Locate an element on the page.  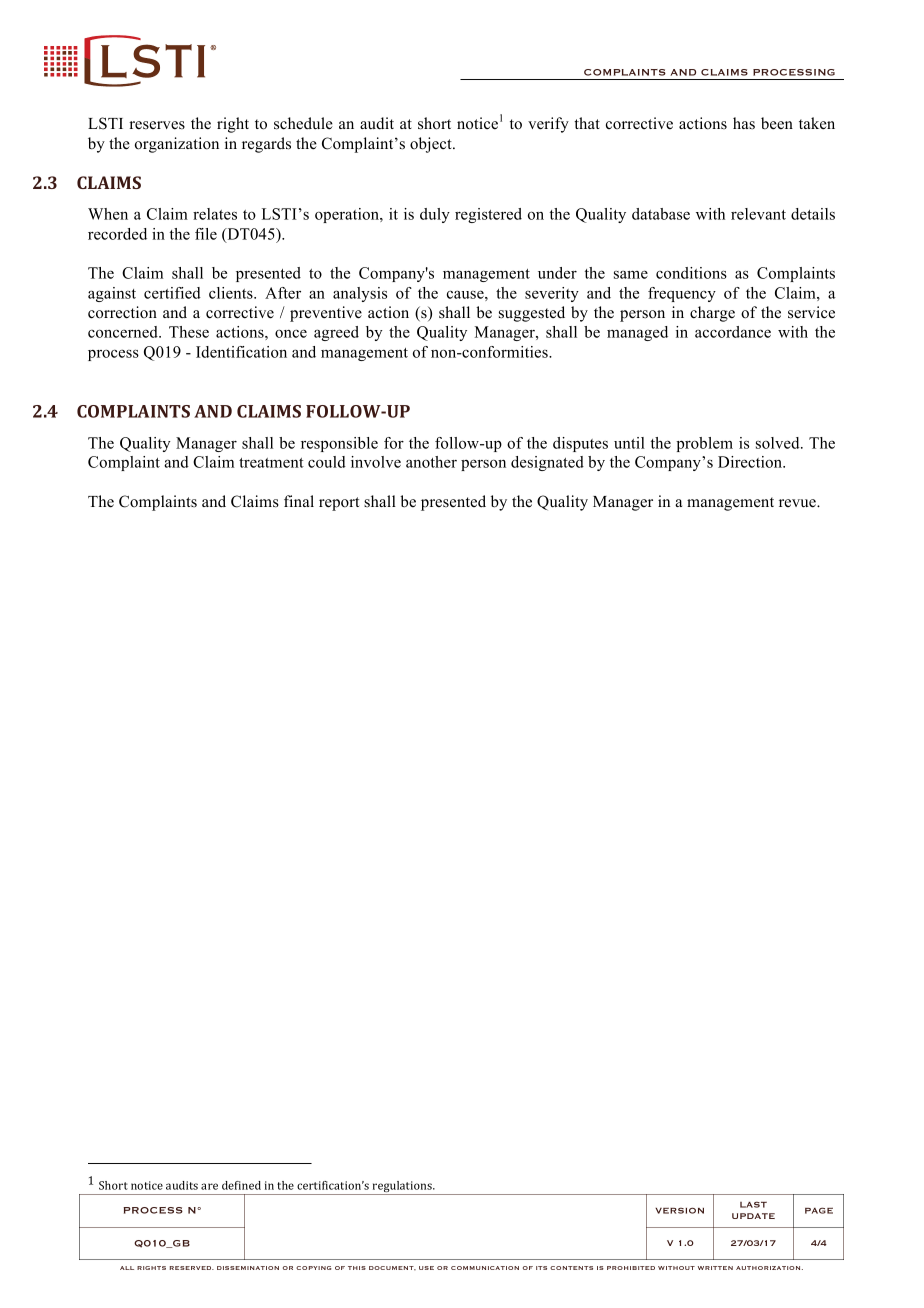
are is located at coordinates (209, 1186).
